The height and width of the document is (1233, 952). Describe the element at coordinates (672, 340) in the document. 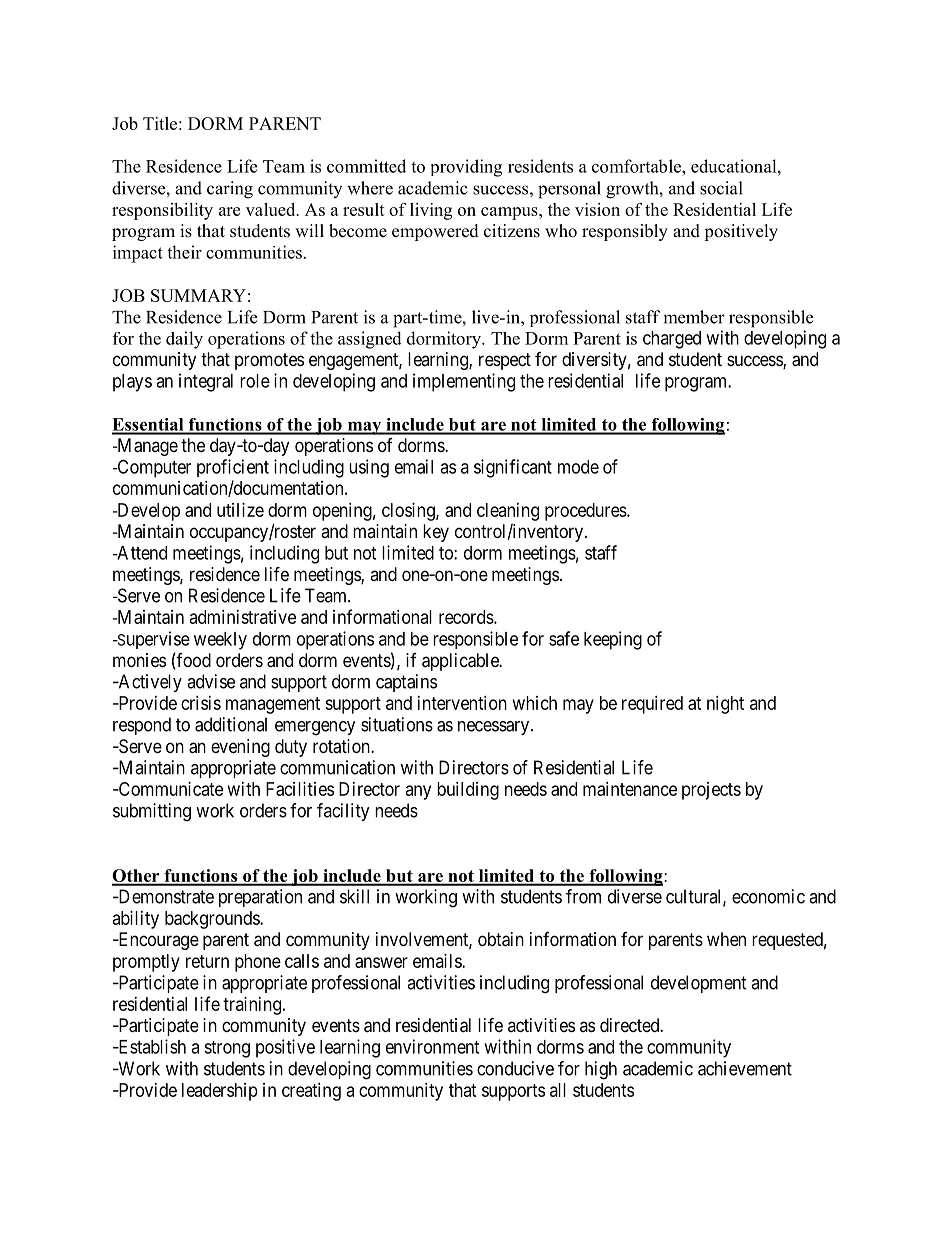

I see `charged` at that location.
